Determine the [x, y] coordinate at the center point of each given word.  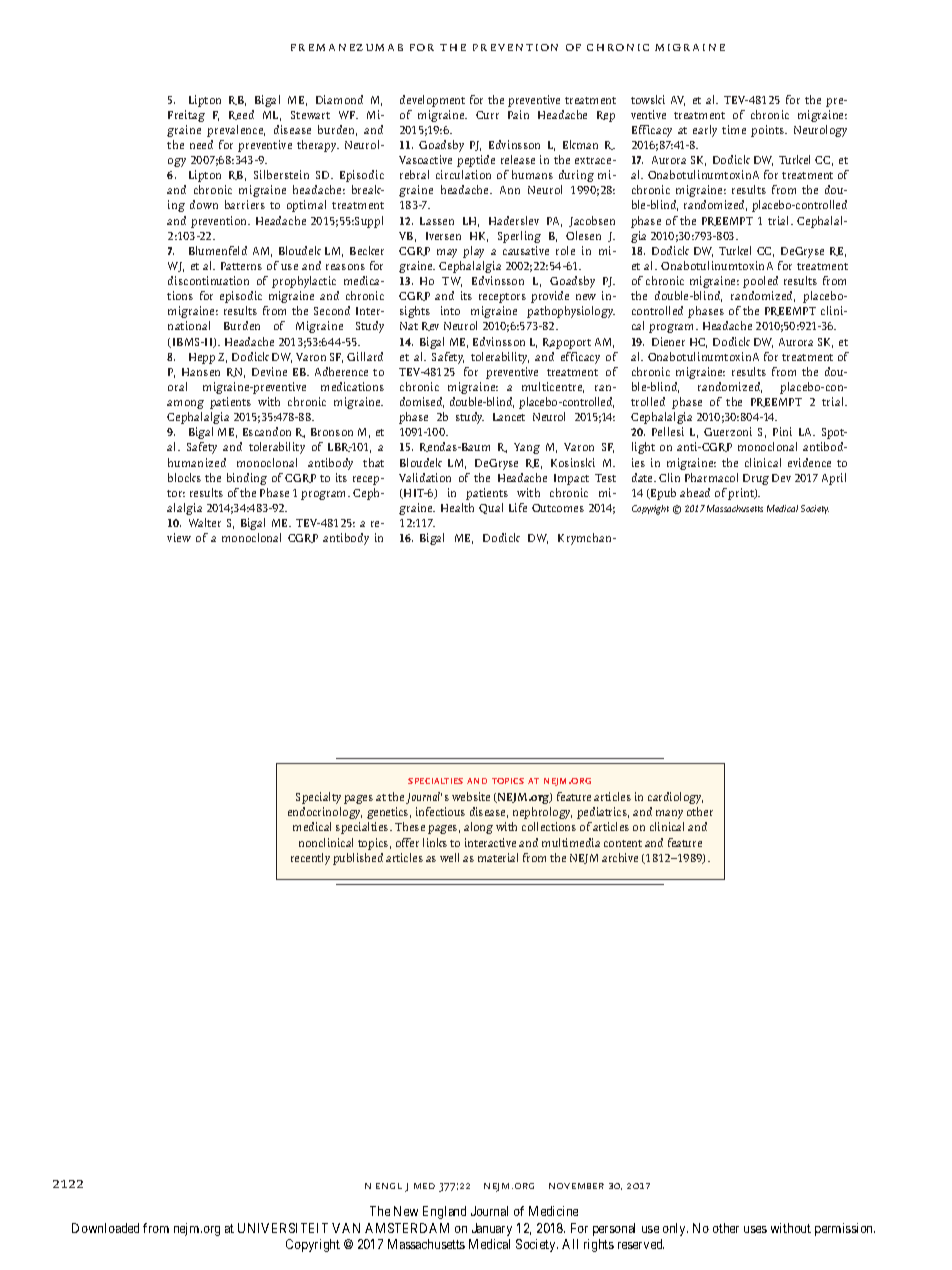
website [471, 796]
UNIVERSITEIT [283, 1228]
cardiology [675, 798]
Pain [518, 114]
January [492, 1229]
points [769, 131]
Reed [241, 115]
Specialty [318, 798]
